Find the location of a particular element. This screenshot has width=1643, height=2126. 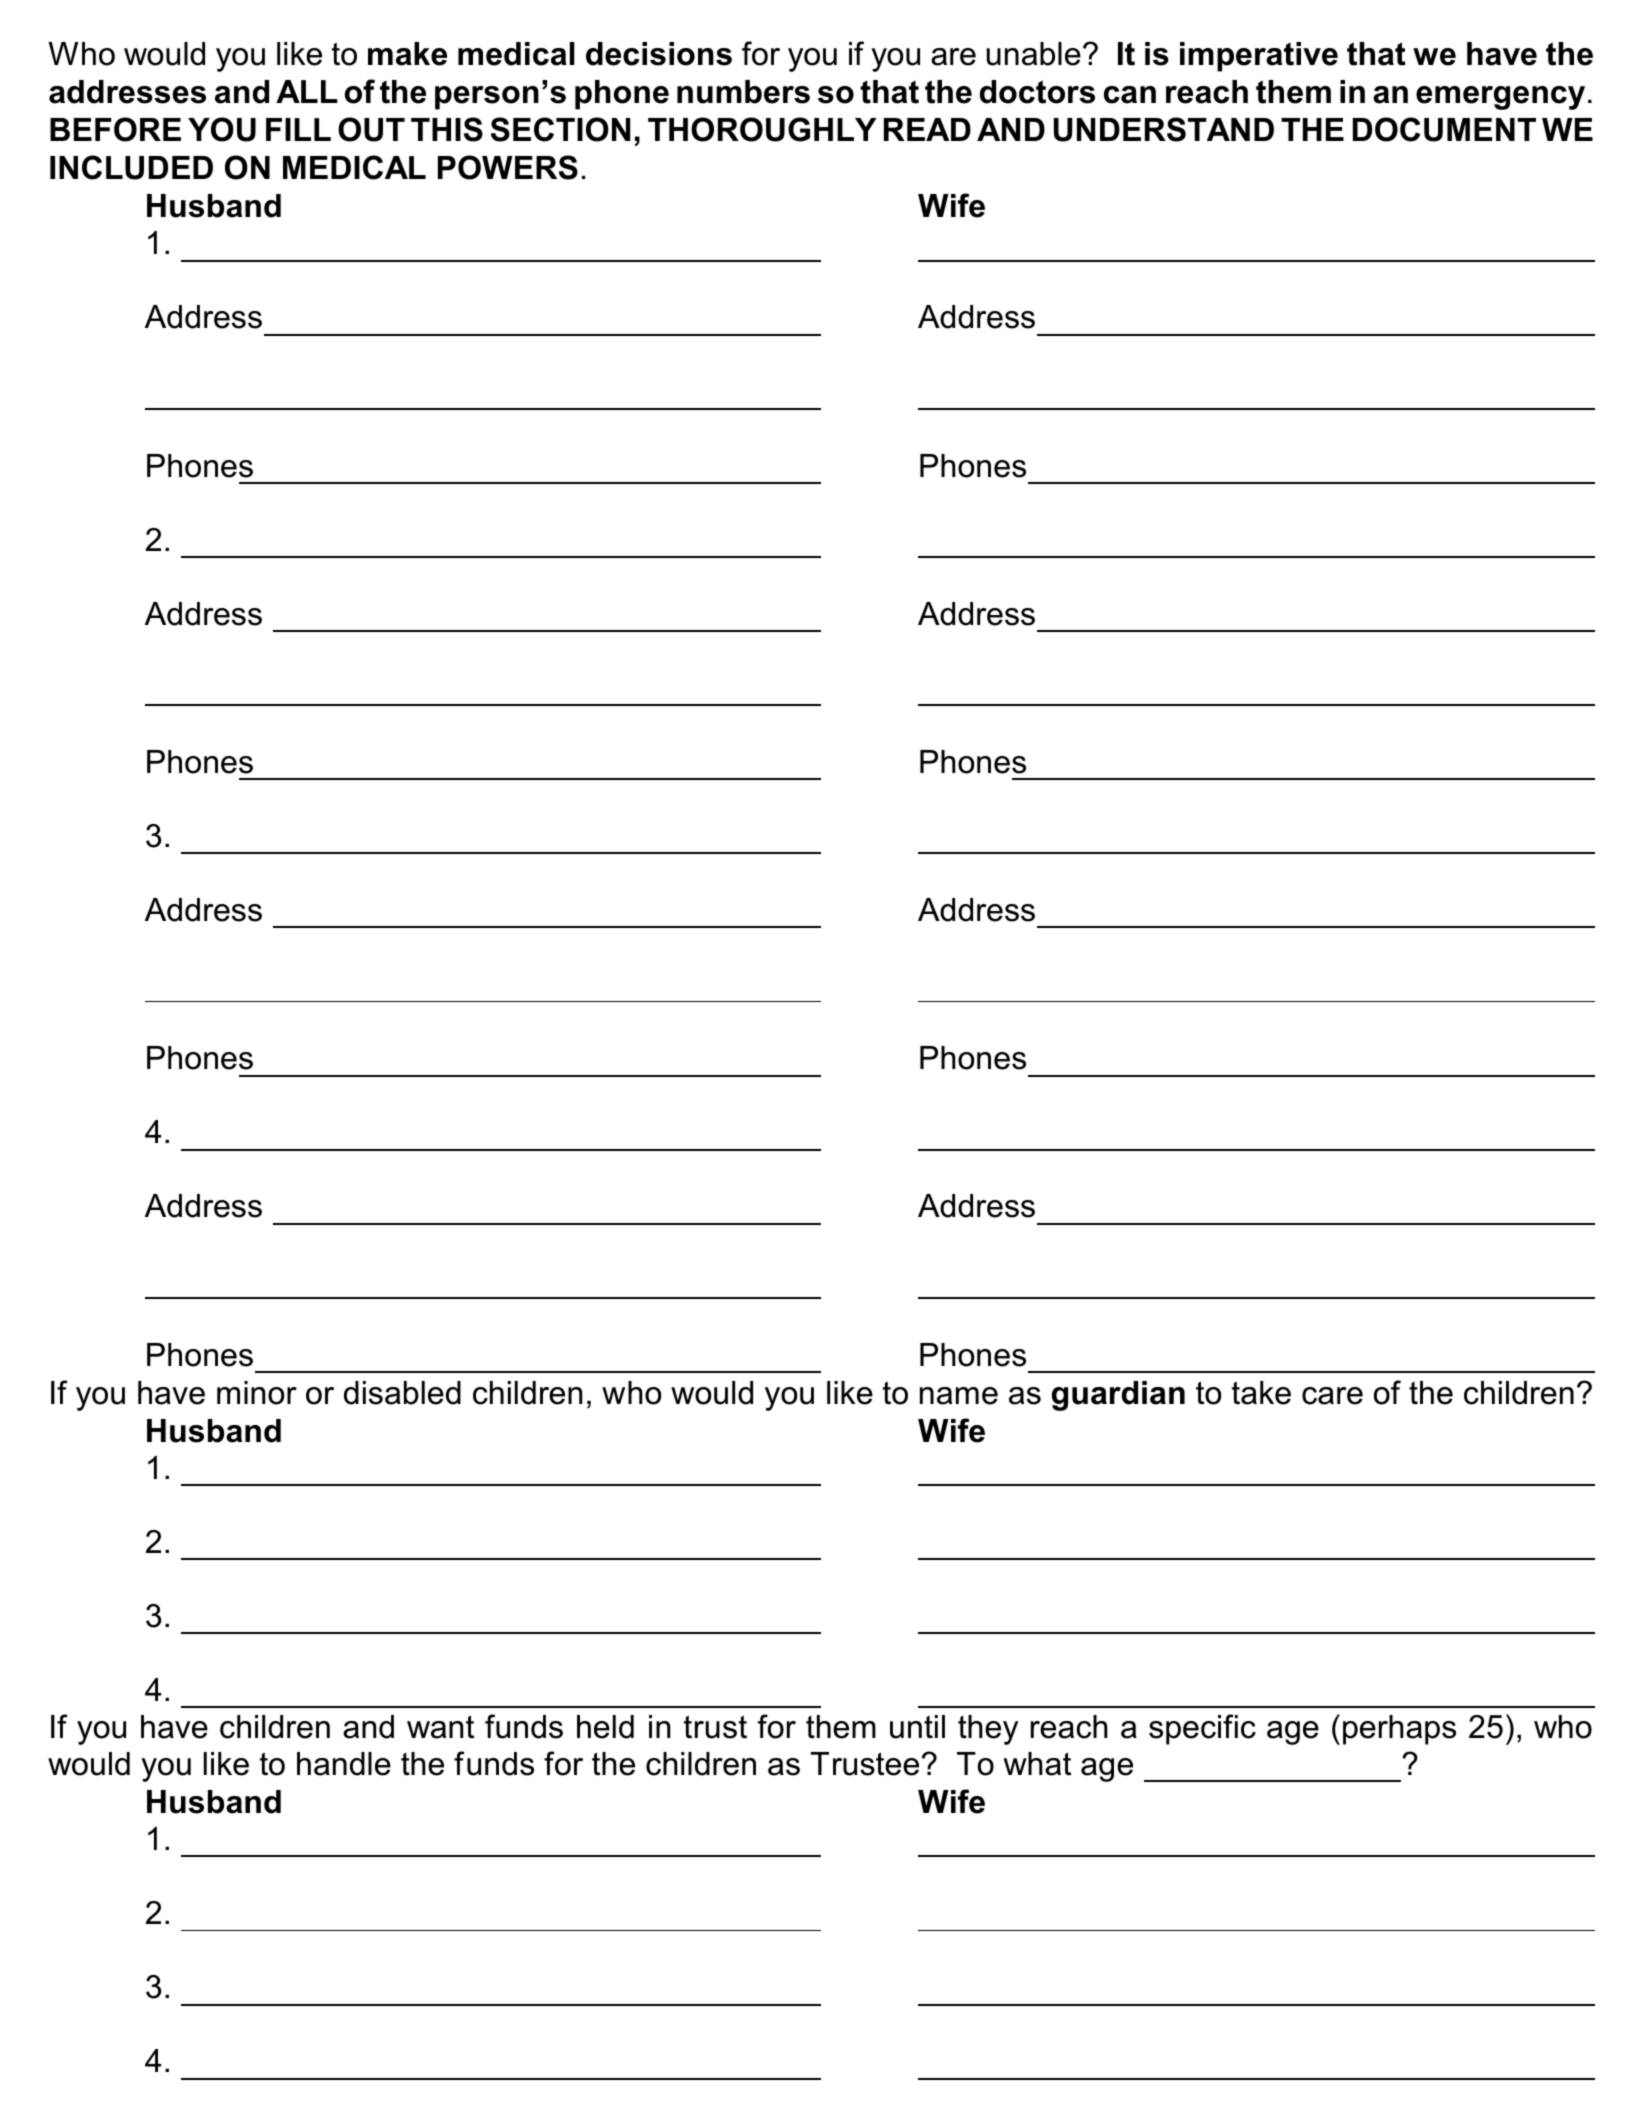

ALL is located at coordinates (307, 91).
